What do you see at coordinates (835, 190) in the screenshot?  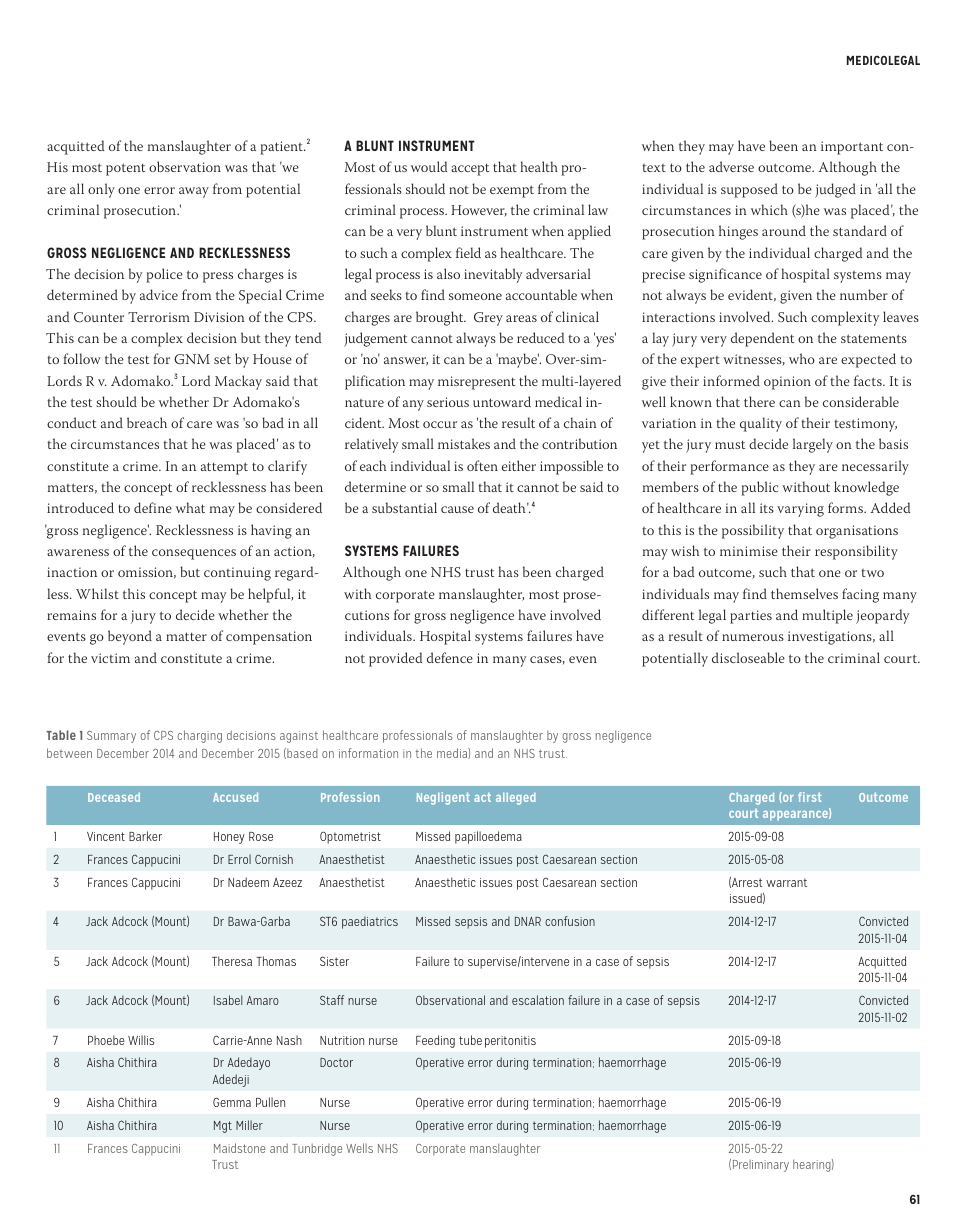 I see `judged` at bounding box center [835, 190].
